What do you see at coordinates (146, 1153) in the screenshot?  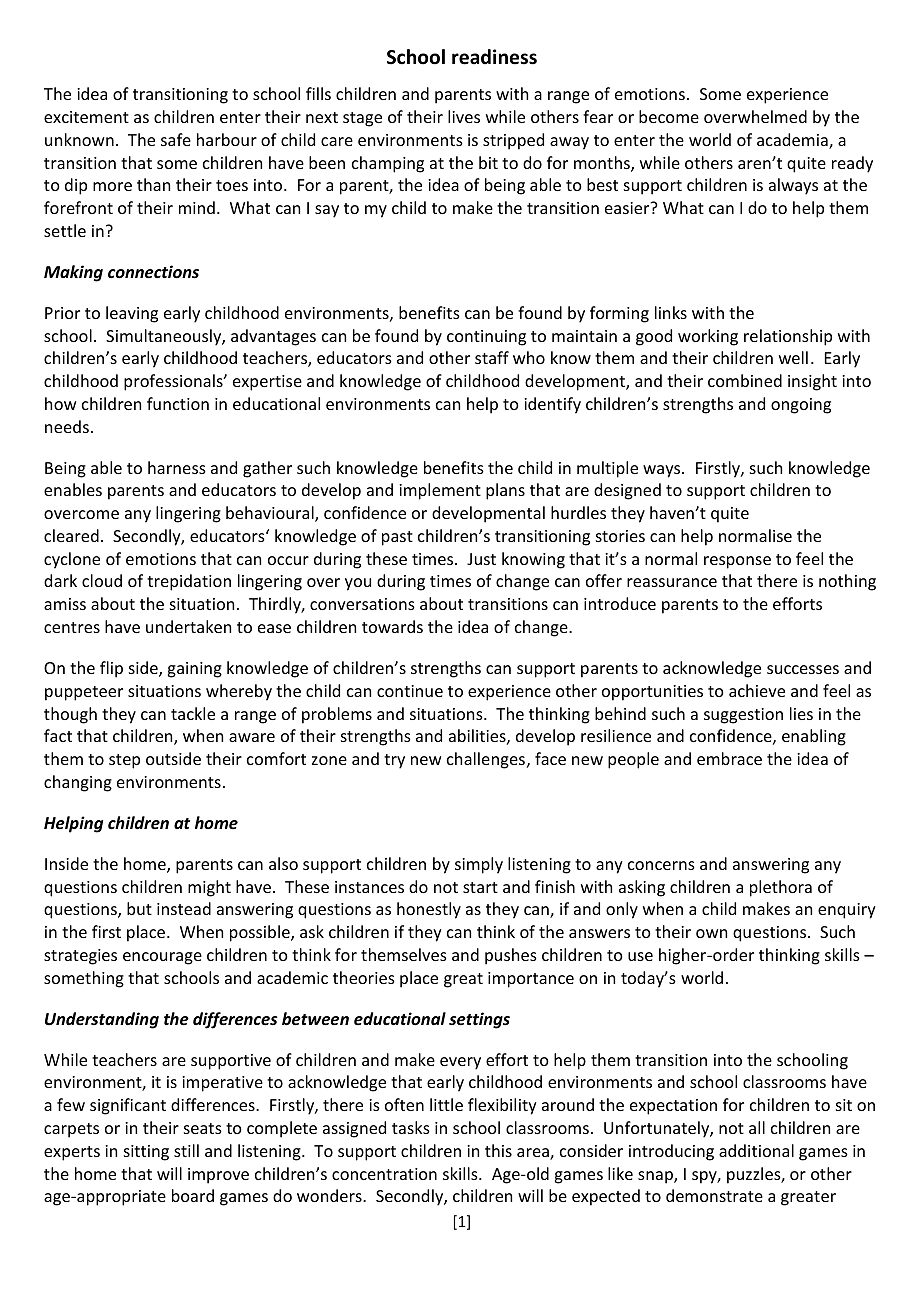 I see `sitting` at bounding box center [146, 1153].
